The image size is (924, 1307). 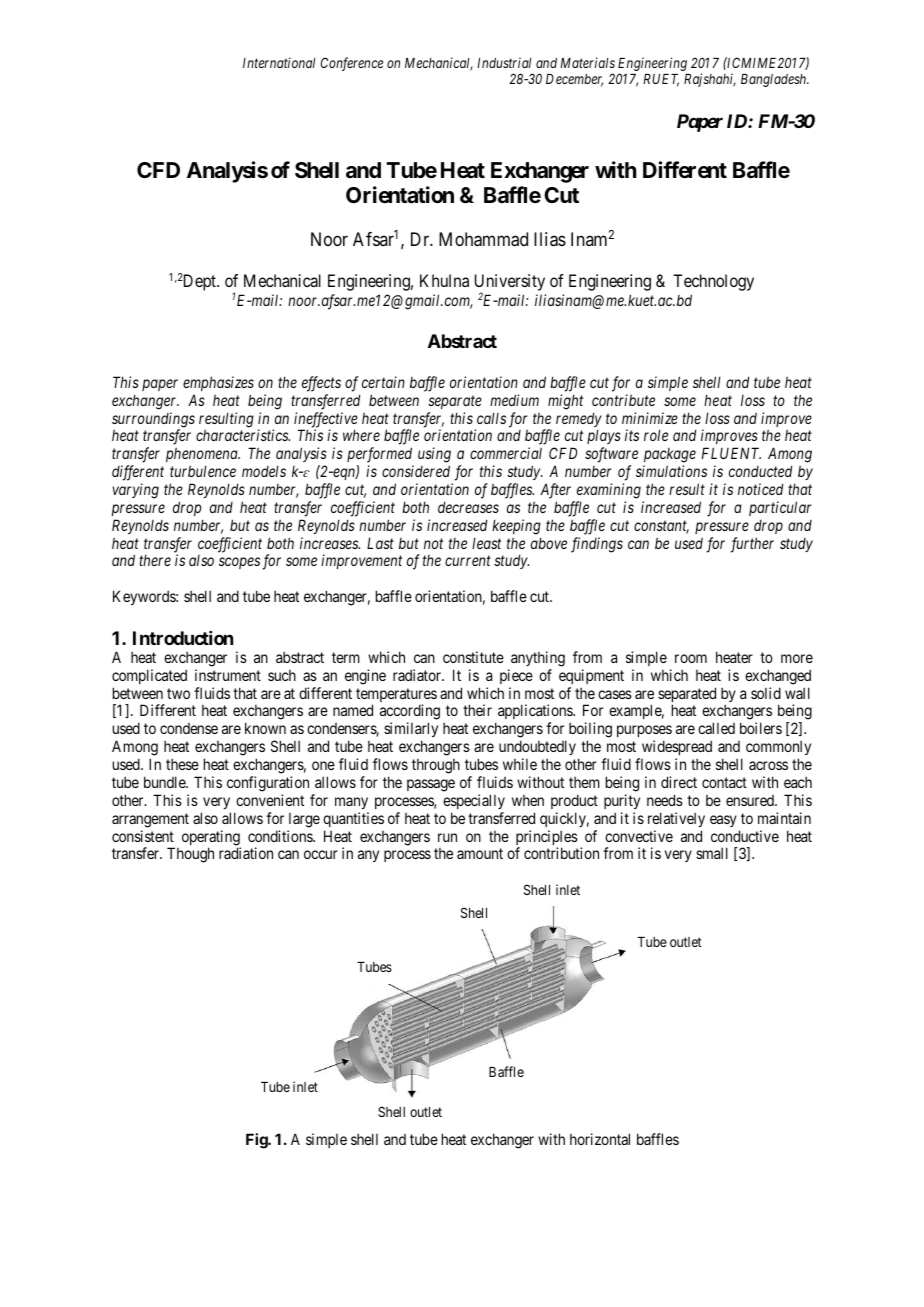 I want to click on operating, so click(x=211, y=839).
